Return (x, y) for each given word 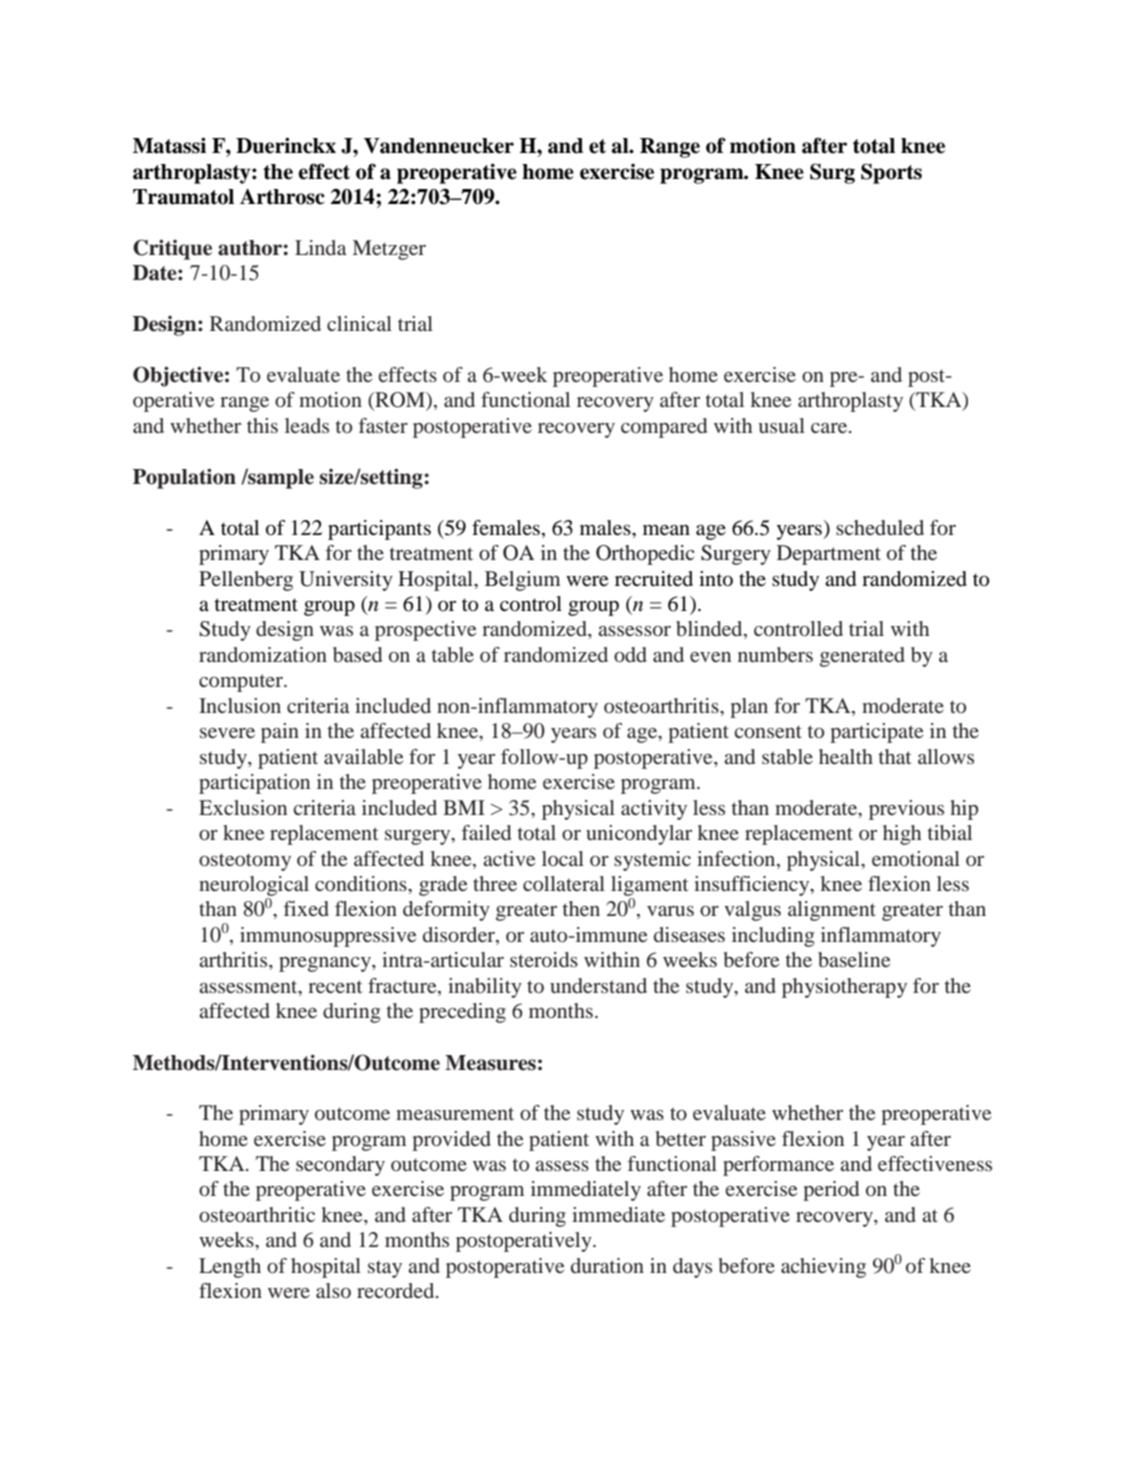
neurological (254, 886)
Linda (321, 247)
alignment (832, 911)
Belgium (522, 581)
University (346, 581)
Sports (891, 173)
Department (829, 555)
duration (607, 1265)
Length (230, 1268)
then (581, 908)
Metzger (389, 250)
